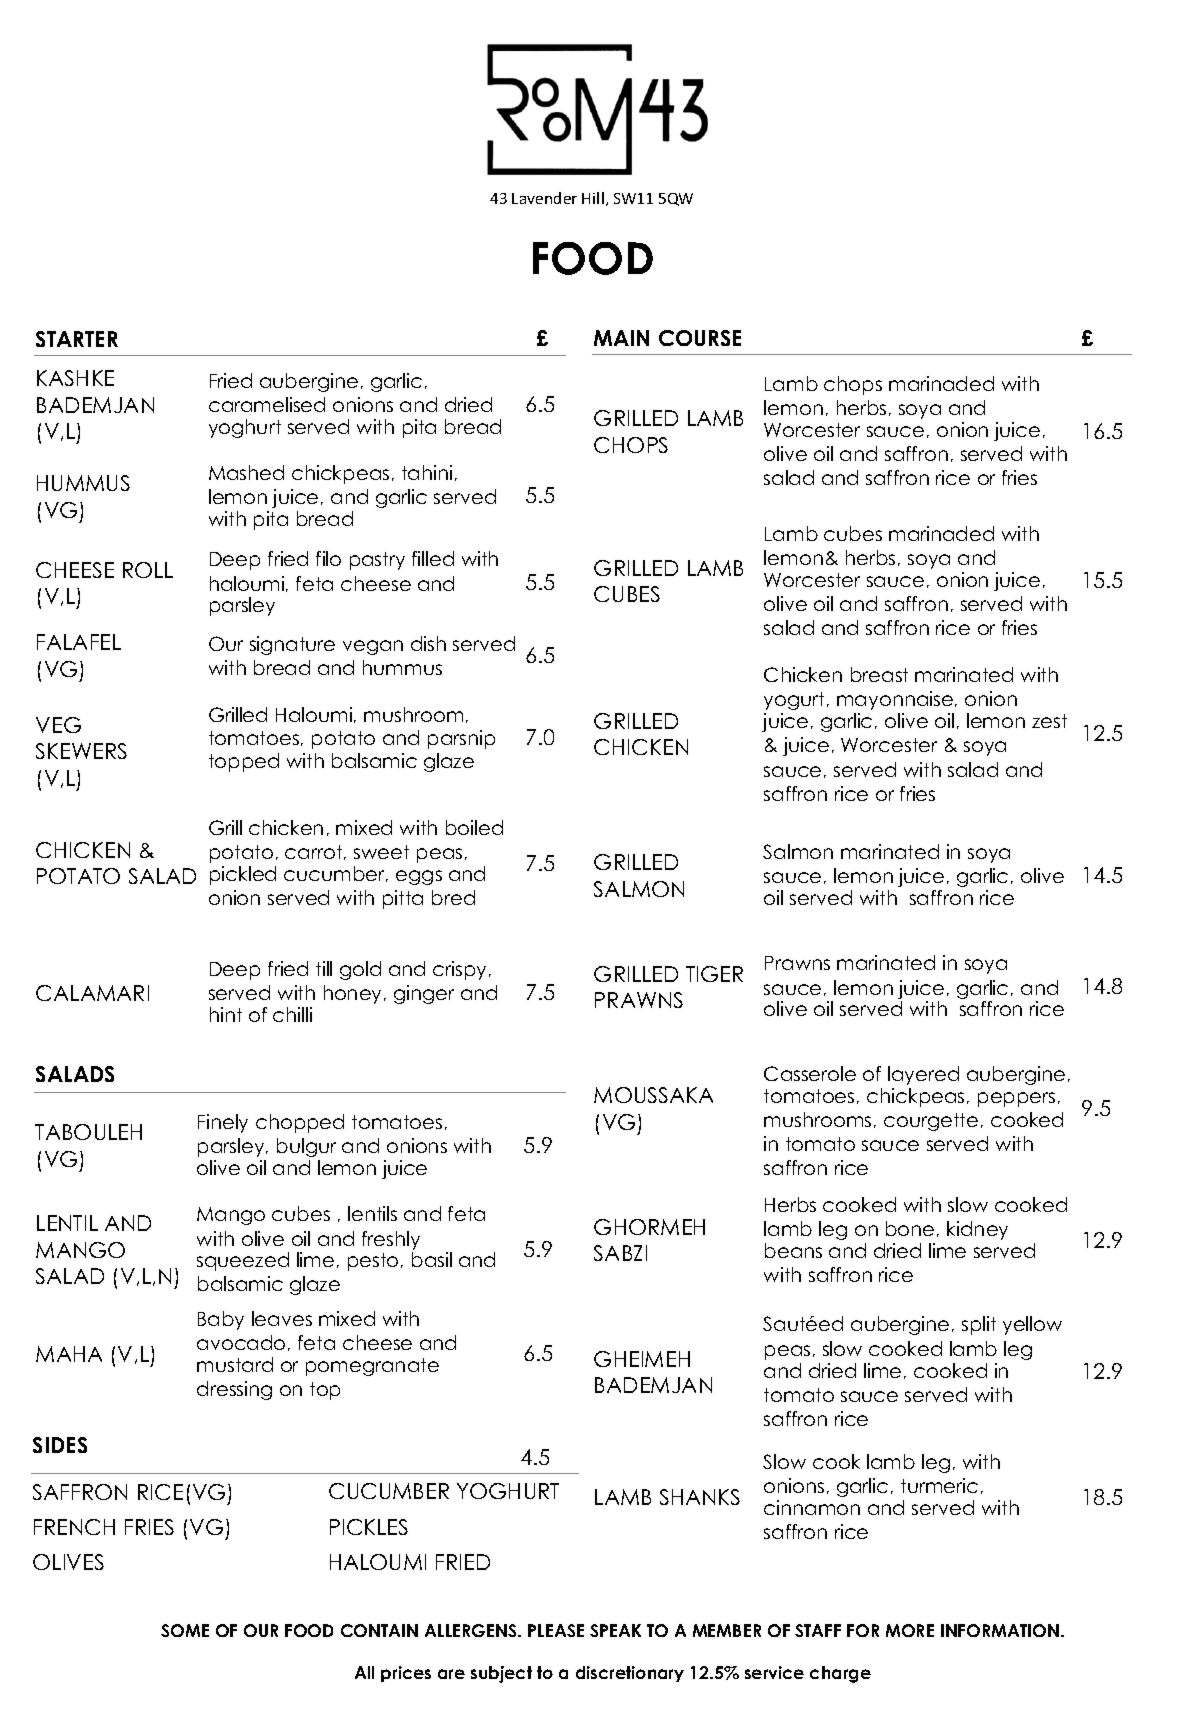 This screenshot has width=1185, height=1711. What do you see at coordinates (243, 1261) in the screenshot?
I see `squeezed` at bounding box center [243, 1261].
